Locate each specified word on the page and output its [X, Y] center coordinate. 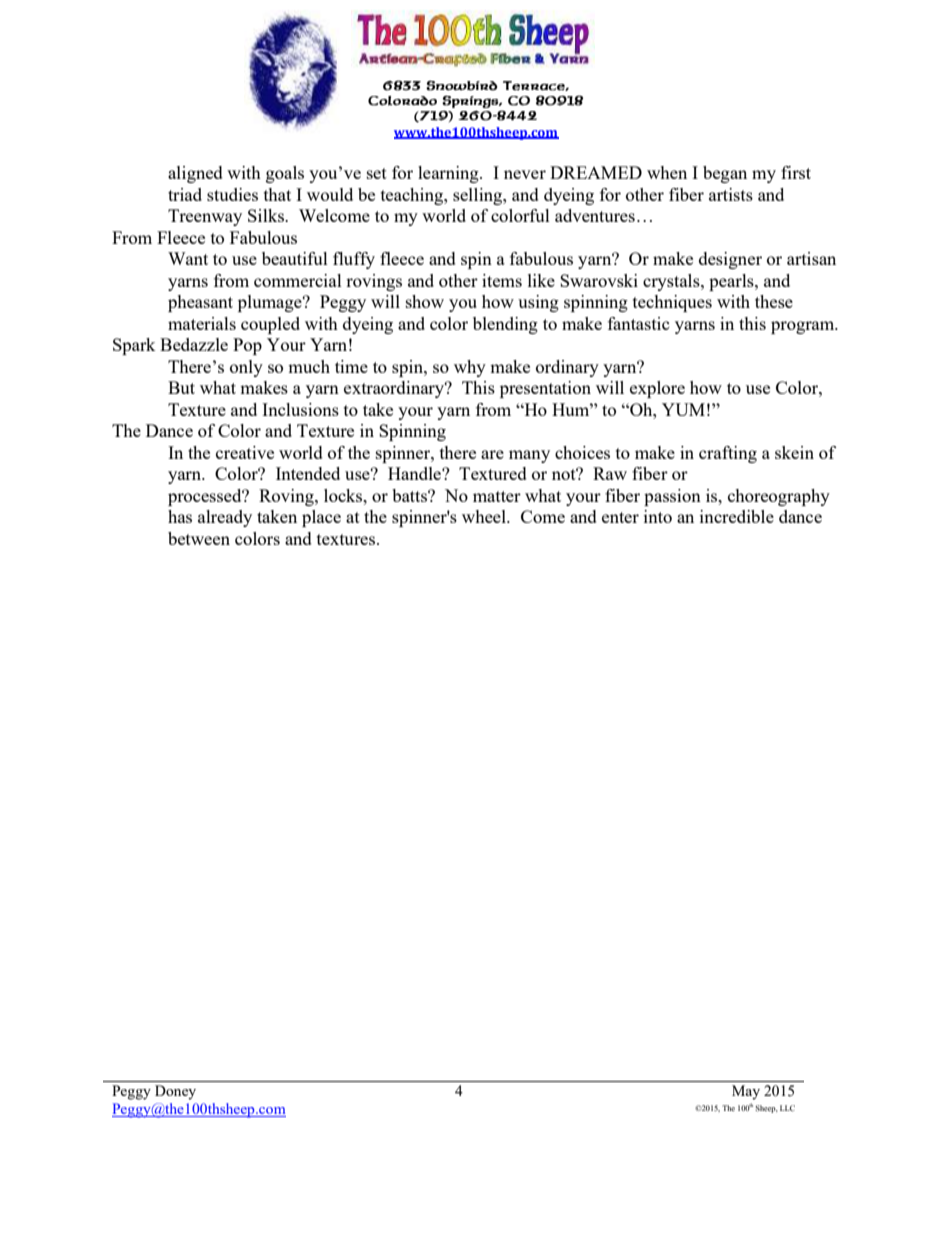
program [804, 327]
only [246, 368]
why [470, 368]
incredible [737, 516]
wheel [485, 516]
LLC [787, 1108]
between [199, 538]
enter [620, 517]
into [658, 516]
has [180, 516]
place [321, 518]
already [225, 518]
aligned [195, 174]
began [725, 174]
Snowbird [462, 86]
